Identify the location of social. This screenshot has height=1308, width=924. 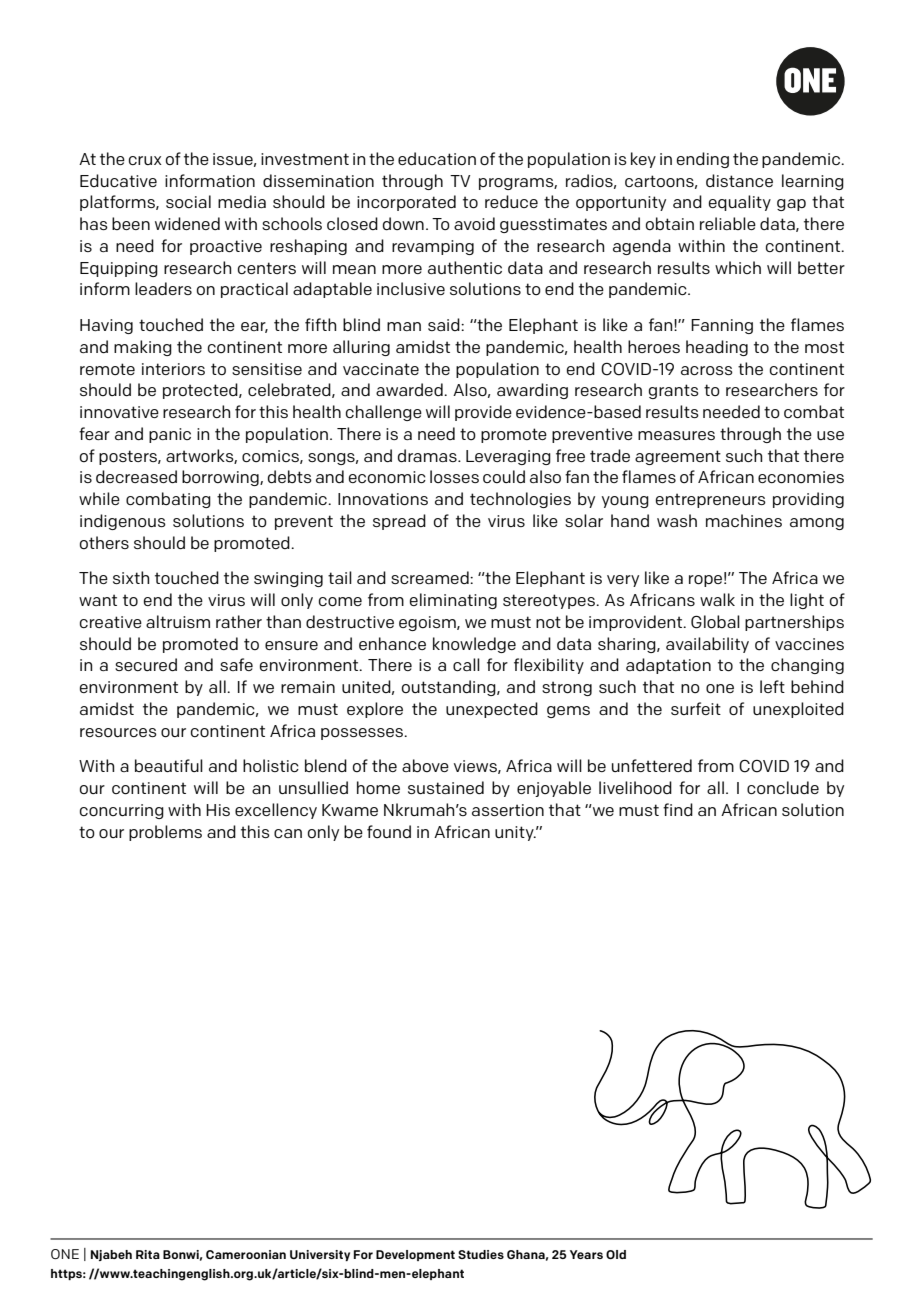
(188, 201).
